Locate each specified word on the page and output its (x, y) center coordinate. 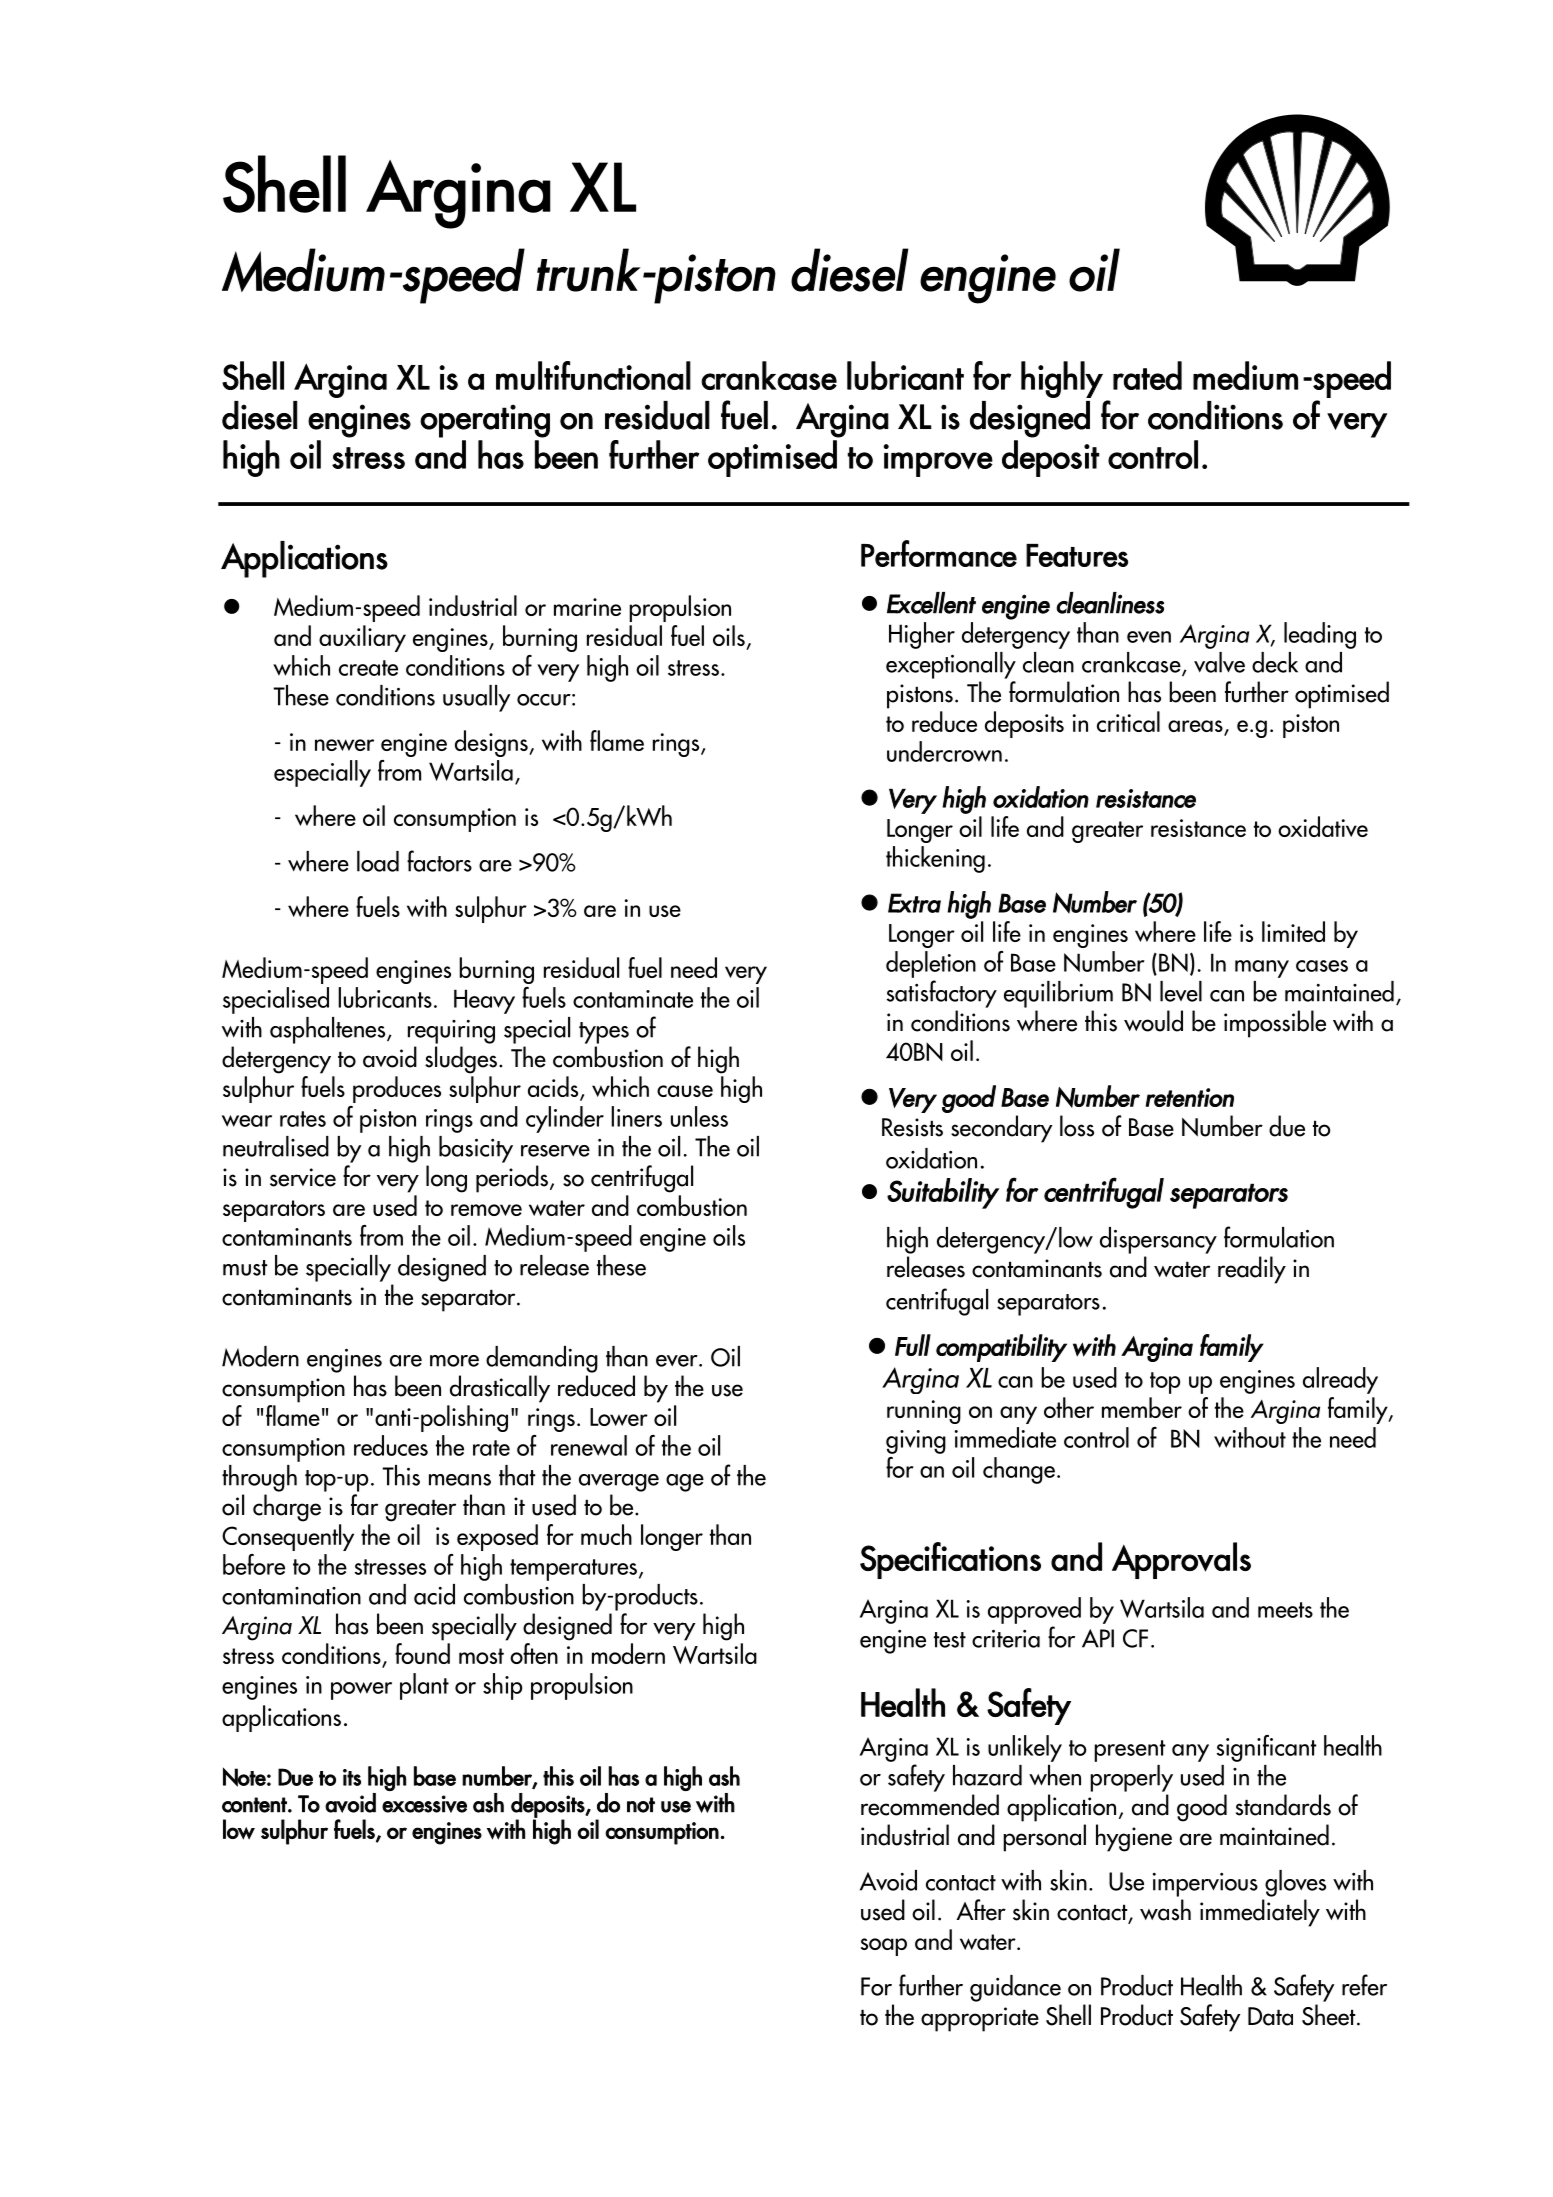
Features (1077, 555)
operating (485, 421)
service (303, 1177)
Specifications (950, 1560)
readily (1252, 1270)
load (378, 861)
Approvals (1181, 1560)
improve (938, 460)
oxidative (1323, 826)
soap (884, 1947)
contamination (291, 1596)
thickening (935, 859)
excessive (424, 1804)
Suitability (943, 1193)
